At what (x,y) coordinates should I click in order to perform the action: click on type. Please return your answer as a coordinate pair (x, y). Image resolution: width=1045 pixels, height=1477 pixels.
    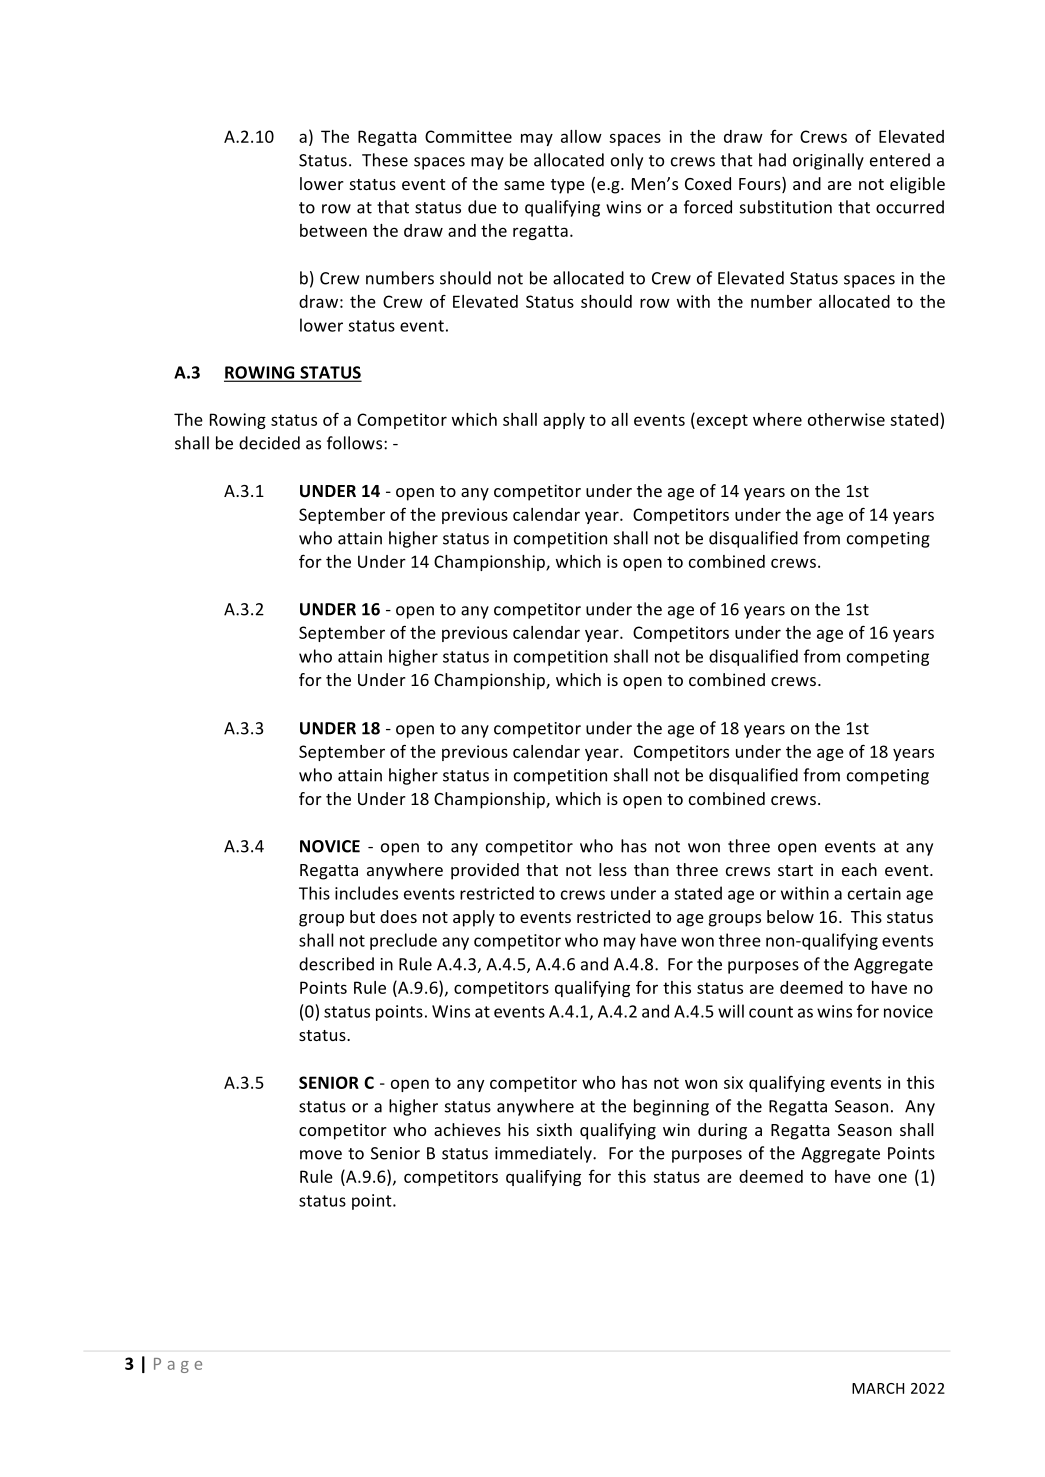
    Looking at the image, I should click on (568, 186).
